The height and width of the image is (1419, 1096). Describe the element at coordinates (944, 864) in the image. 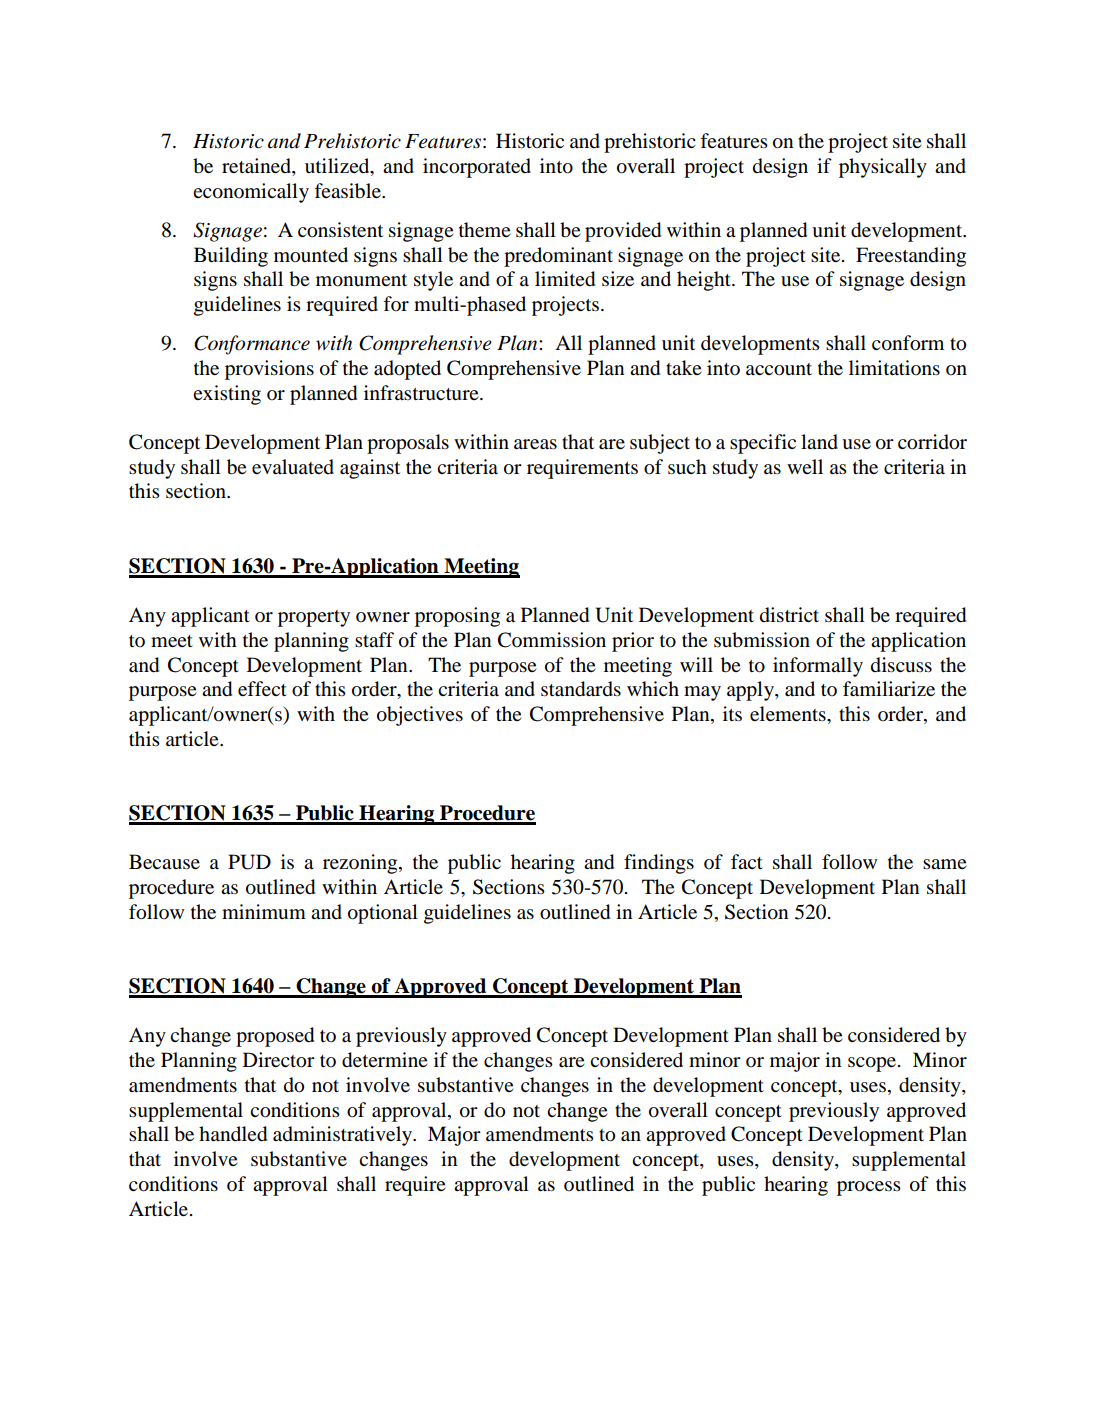

I see `same` at that location.
